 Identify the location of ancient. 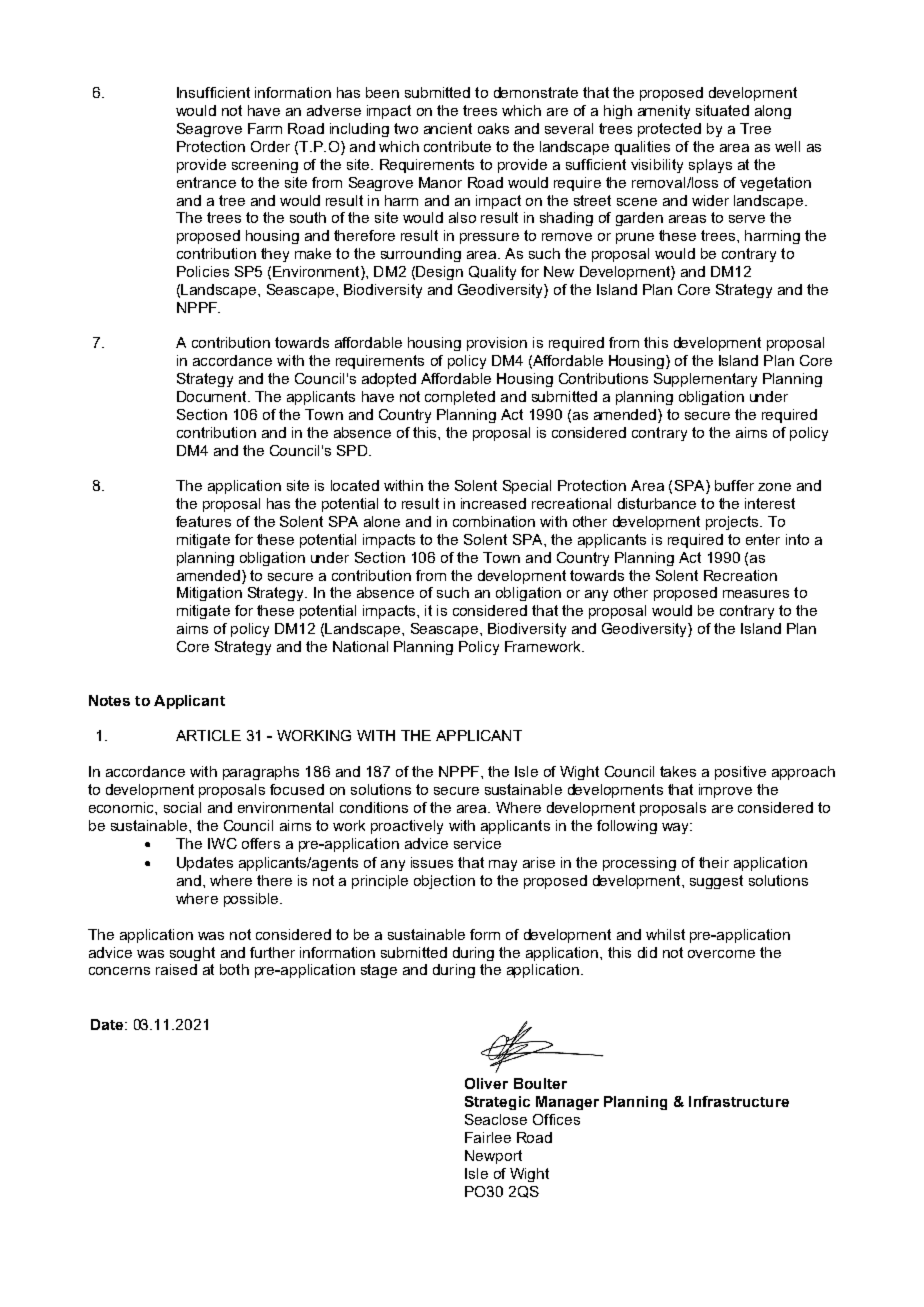
(448, 128).
